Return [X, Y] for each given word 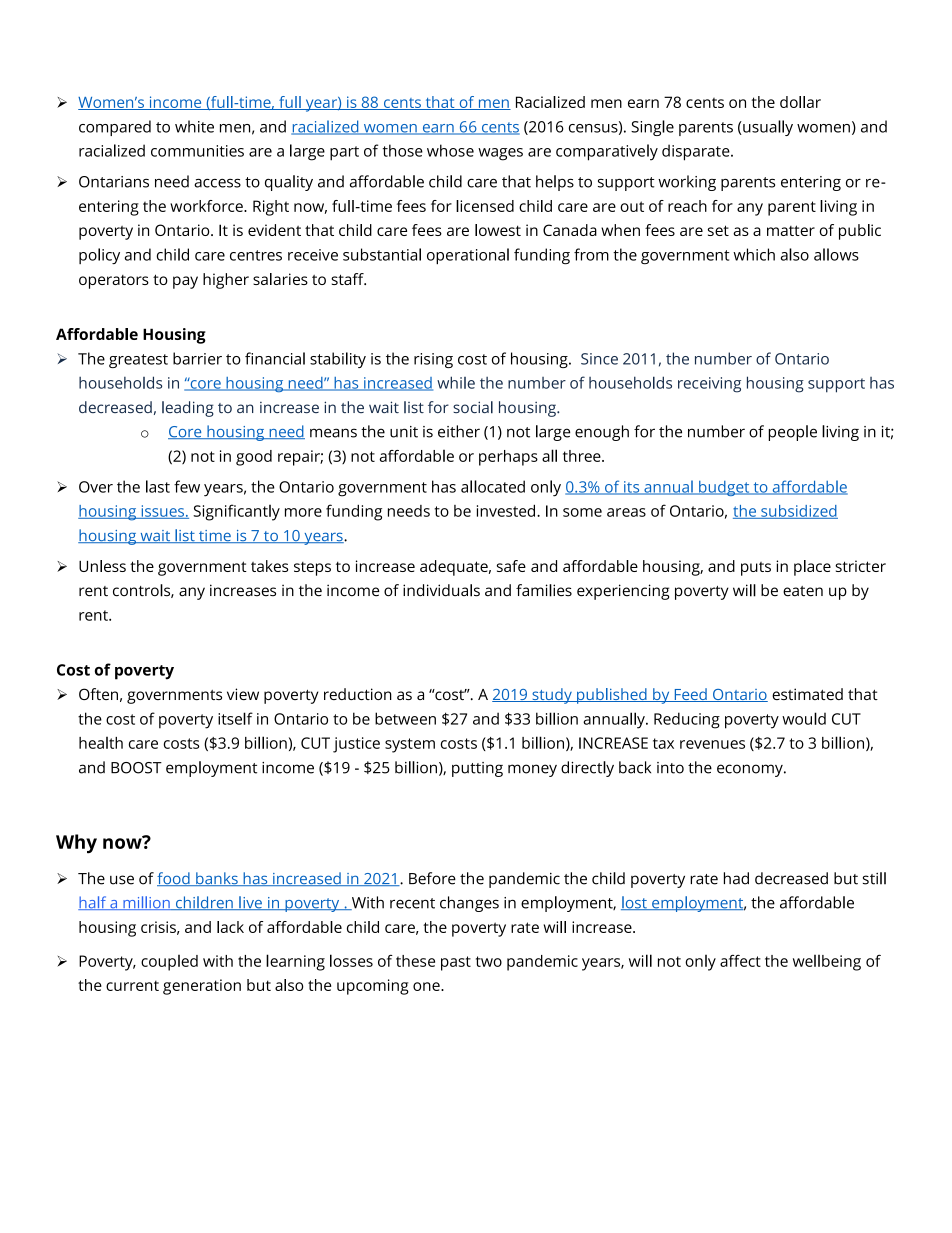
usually [767, 128]
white [194, 126]
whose [450, 150]
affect [740, 961]
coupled [169, 963]
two [489, 961]
